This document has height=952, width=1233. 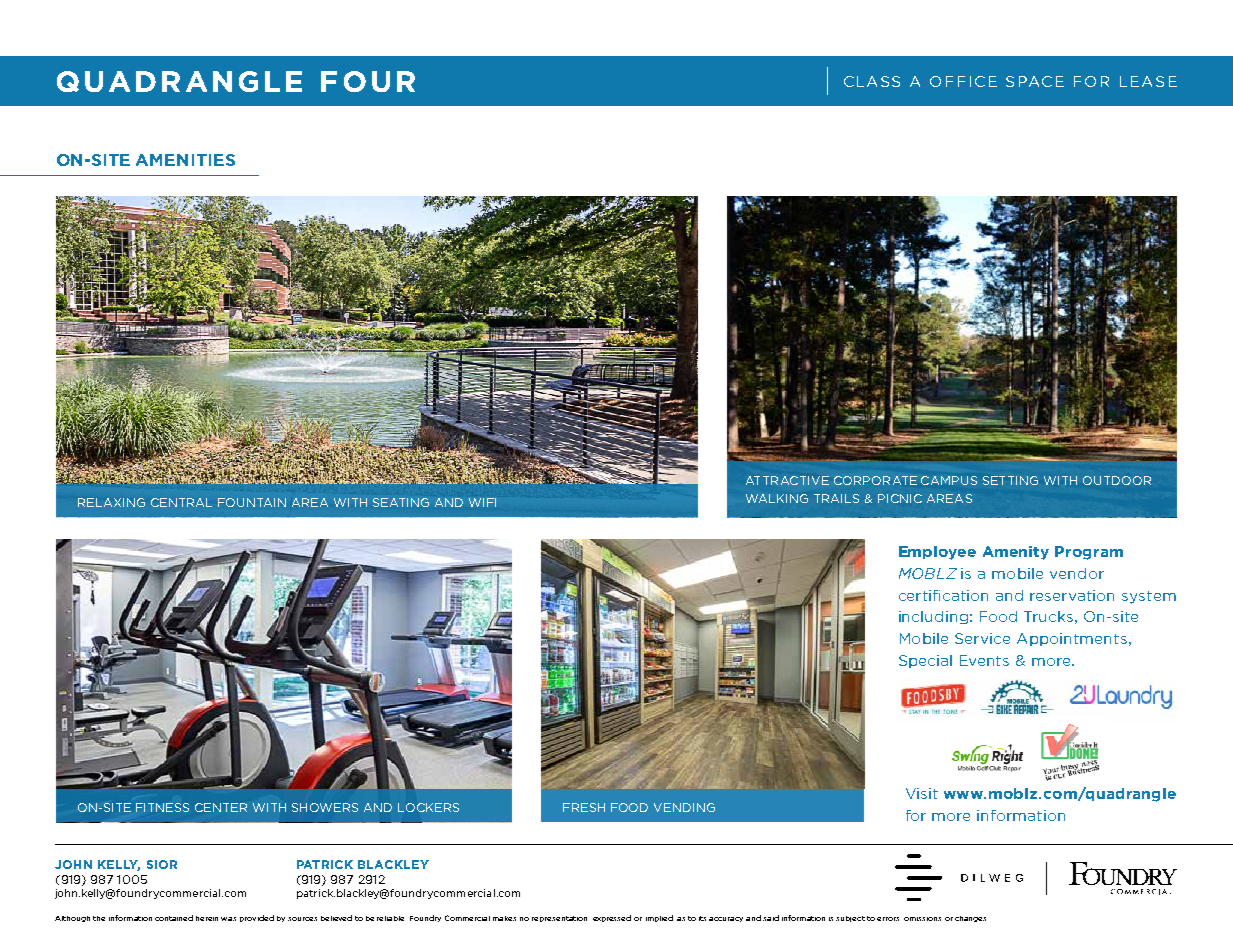 I want to click on WIFI, so click(x=482, y=502).
